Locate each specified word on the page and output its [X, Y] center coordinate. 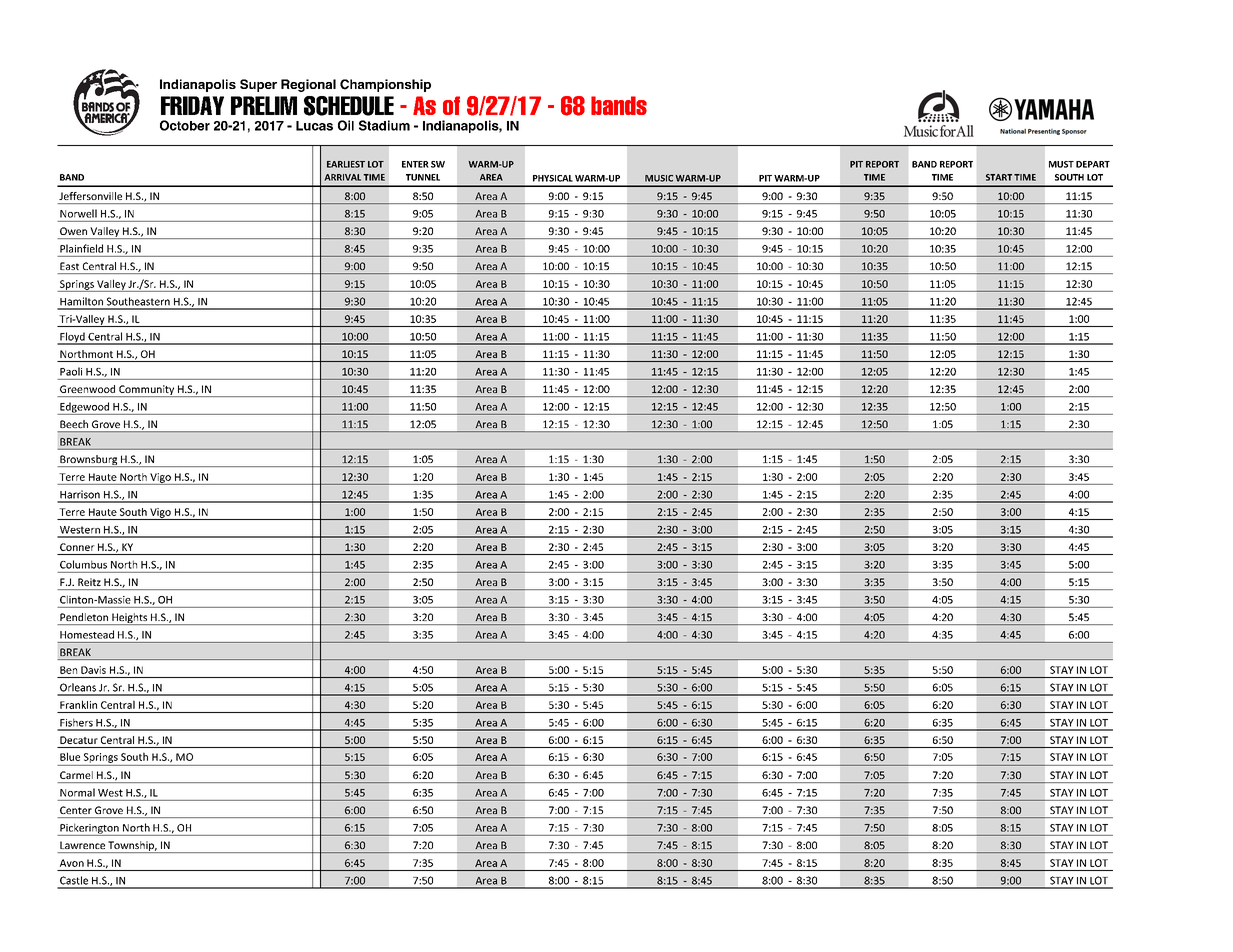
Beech [74, 424]
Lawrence [82, 845]
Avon [72, 863]
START [999, 177]
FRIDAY [192, 105]
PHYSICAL [553, 178]
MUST [1061, 164]
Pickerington [89, 829]
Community [147, 391]
